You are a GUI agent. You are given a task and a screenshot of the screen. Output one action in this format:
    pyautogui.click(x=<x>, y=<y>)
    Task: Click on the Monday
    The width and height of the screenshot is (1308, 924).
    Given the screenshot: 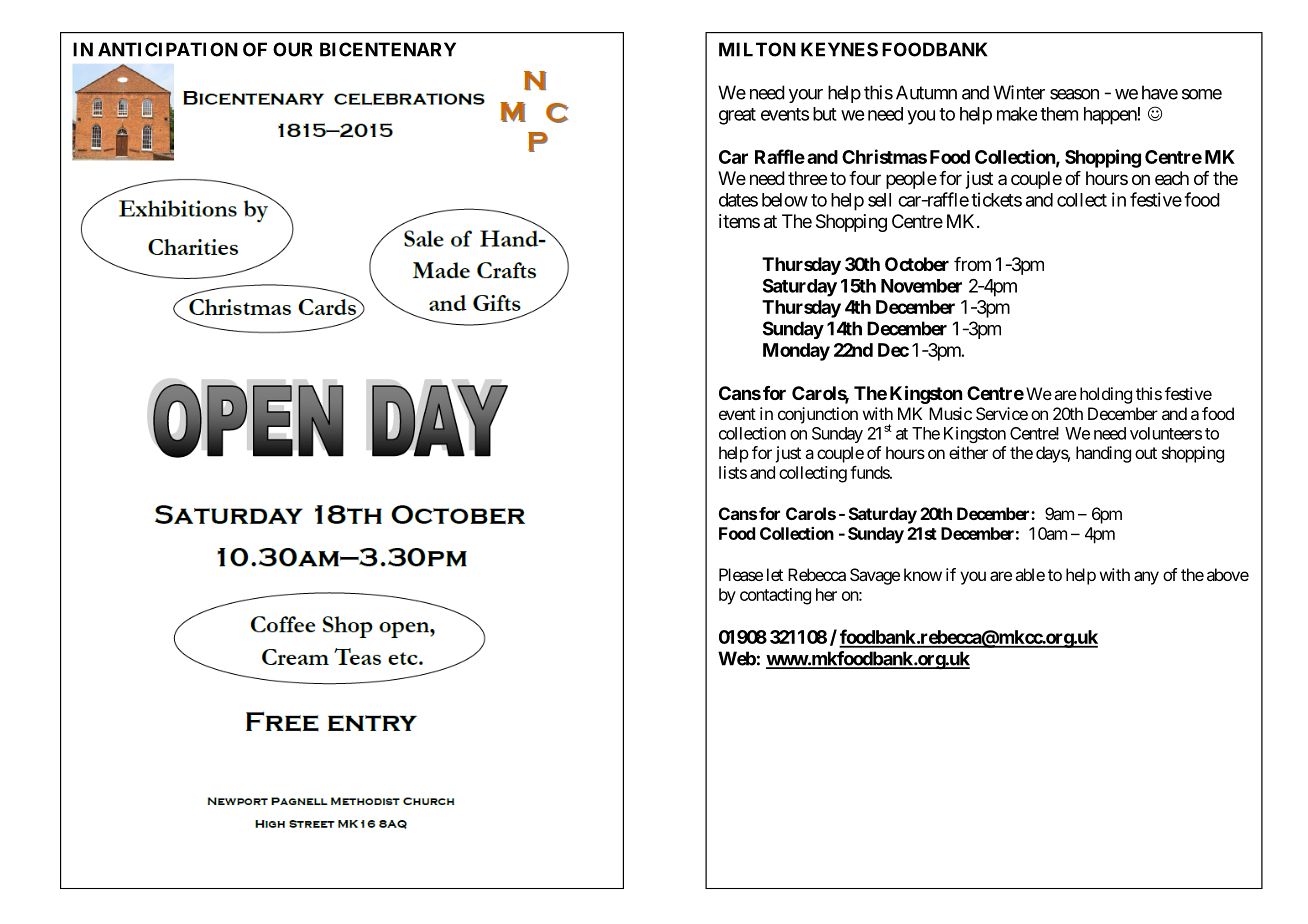 What is the action you would take?
    pyautogui.click(x=796, y=352)
